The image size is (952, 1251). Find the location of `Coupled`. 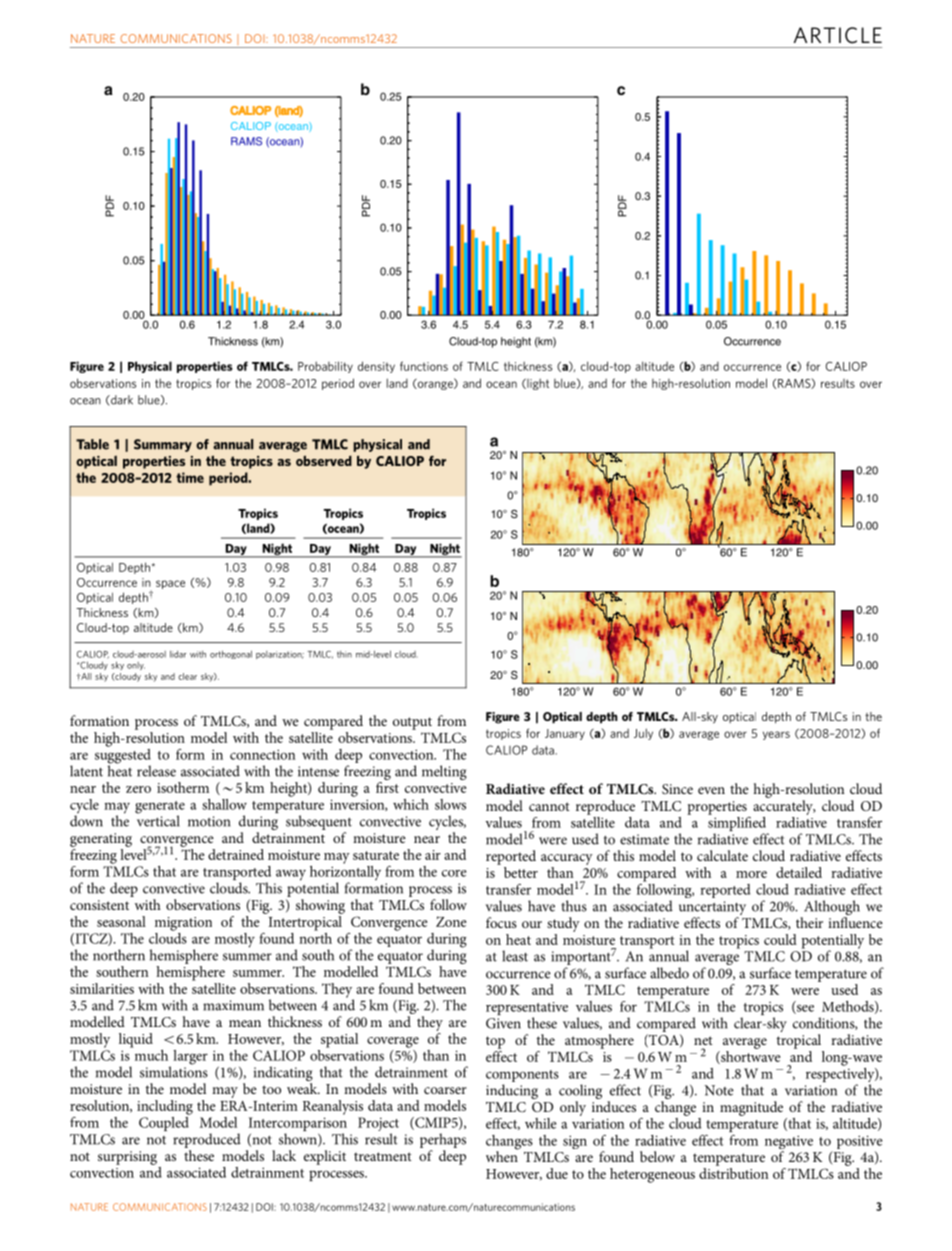

Coupled is located at coordinates (165, 1122).
